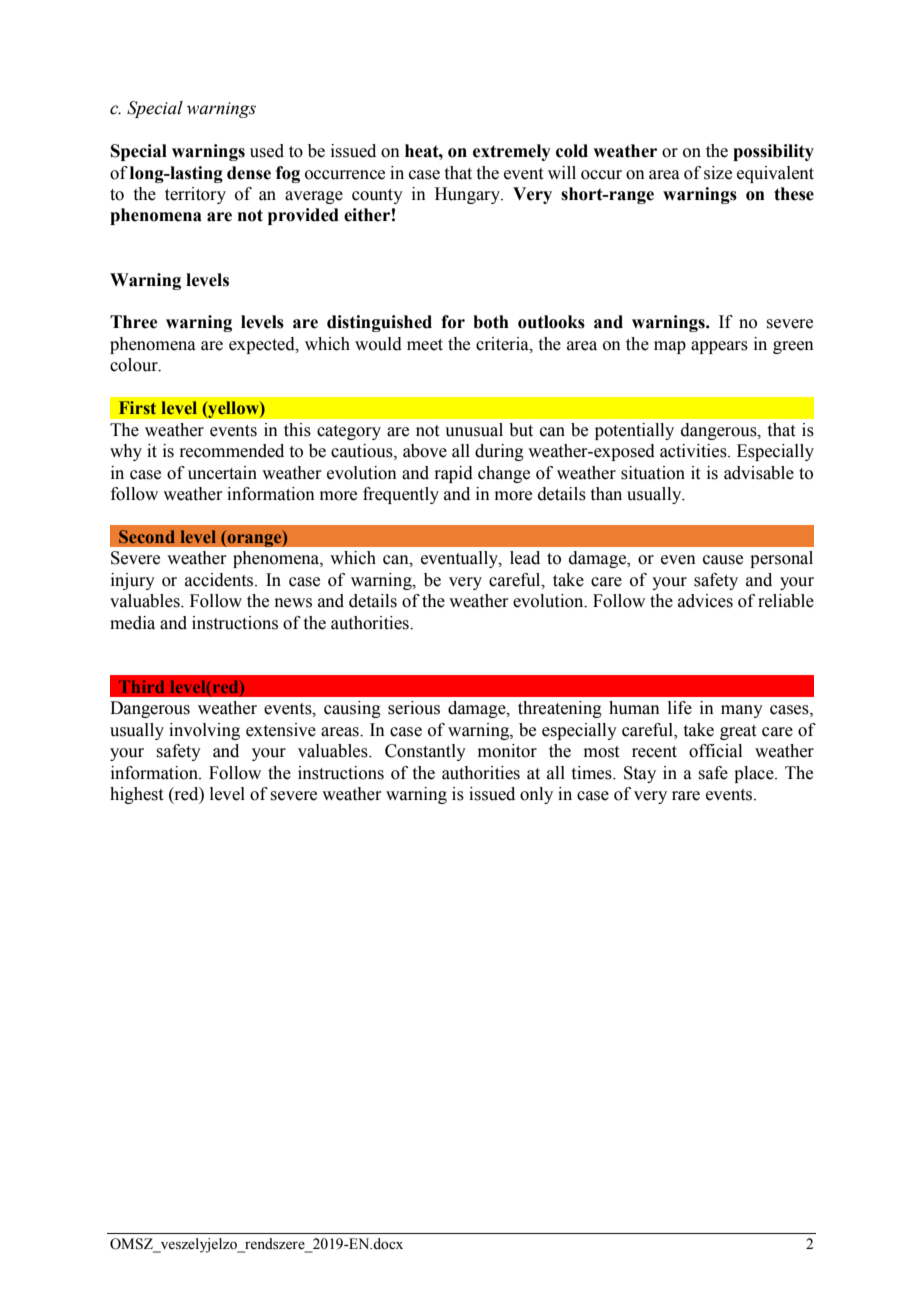 Image resolution: width=924 pixels, height=1308 pixels. I want to click on uncertain, so click(222, 473).
